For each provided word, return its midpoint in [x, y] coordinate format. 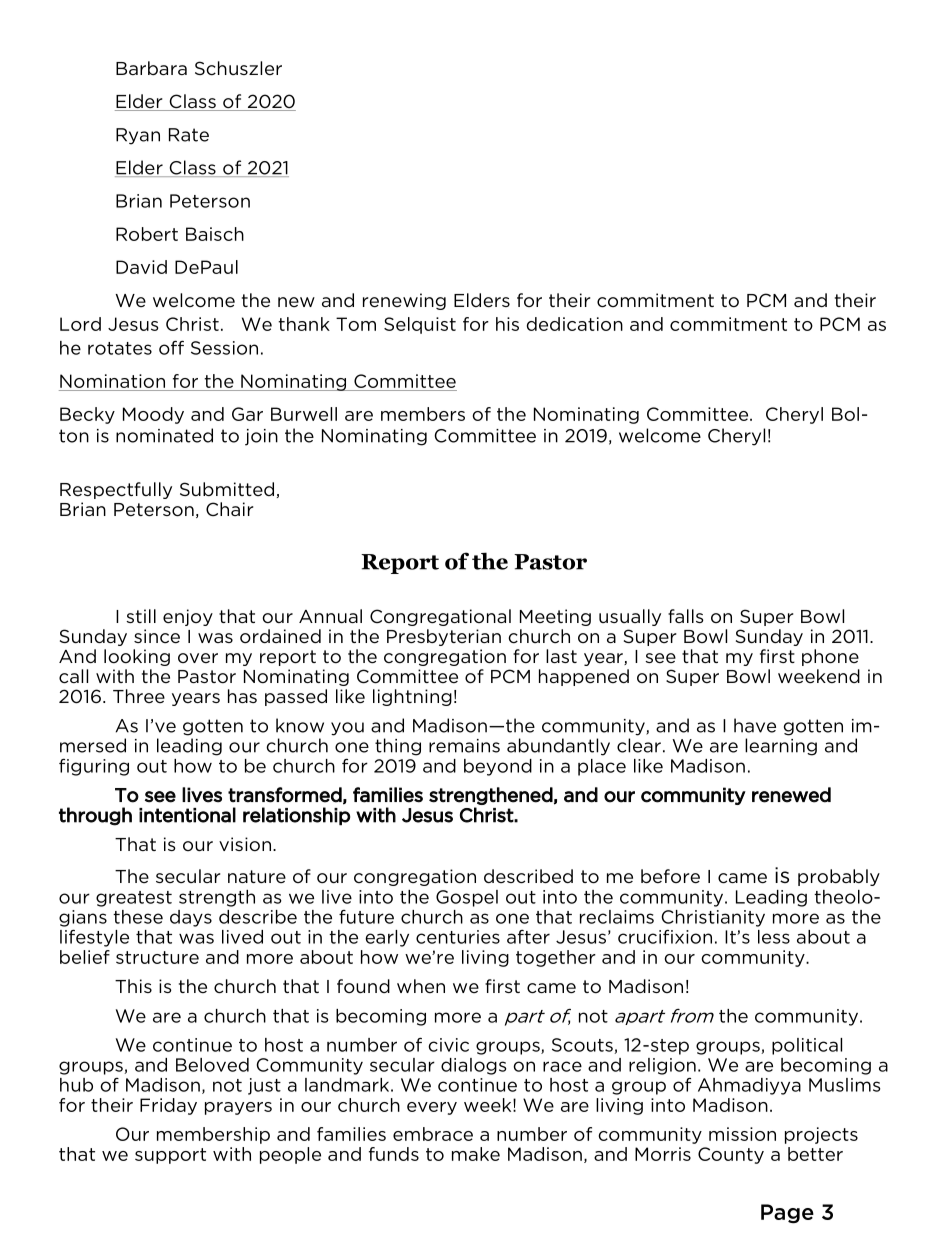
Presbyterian [444, 637]
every [432, 1108]
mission [742, 1134]
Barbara [151, 68]
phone [830, 657]
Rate [189, 135]
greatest [134, 899]
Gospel [467, 898]
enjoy [188, 617]
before [670, 876]
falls [686, 616]
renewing [404, 301]
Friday [168, 1106]
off [171, 347]
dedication [575, 324]
